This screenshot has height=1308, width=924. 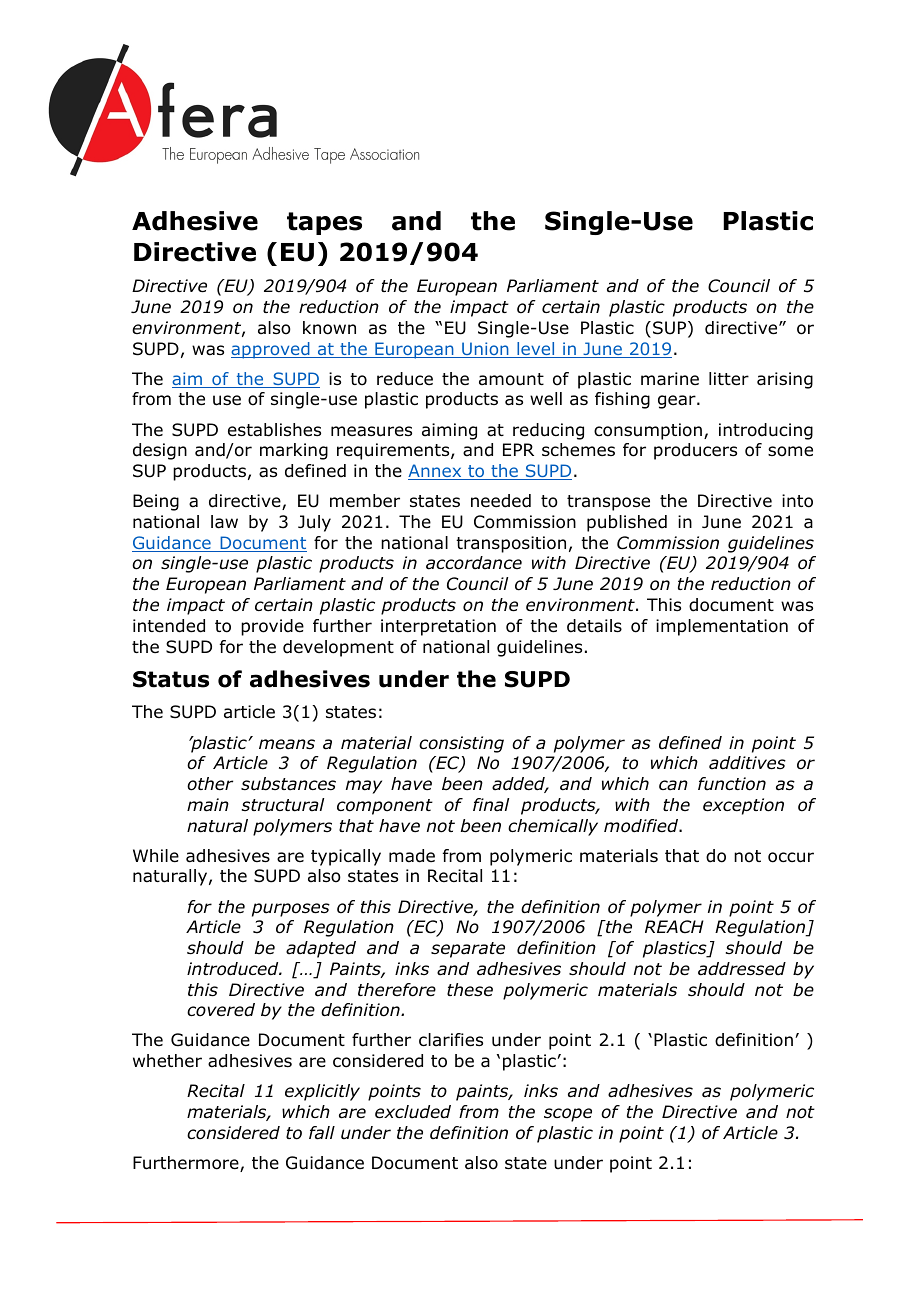 What do you see at coordinates (485, 350) in the screenshot?
I see `Union` at bounding box center [485, 350].
